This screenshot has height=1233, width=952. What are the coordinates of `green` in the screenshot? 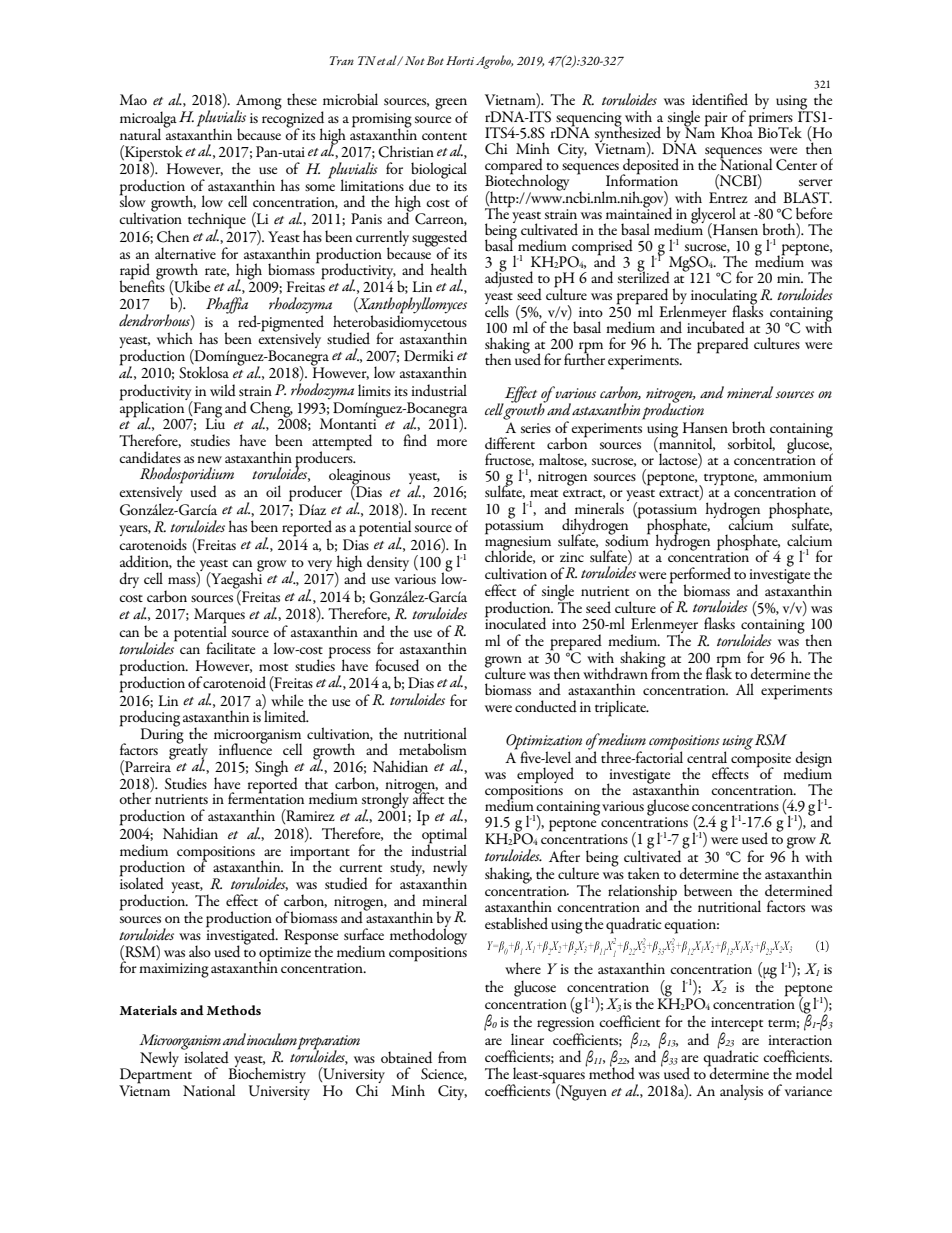 It's located at (451, 105).
